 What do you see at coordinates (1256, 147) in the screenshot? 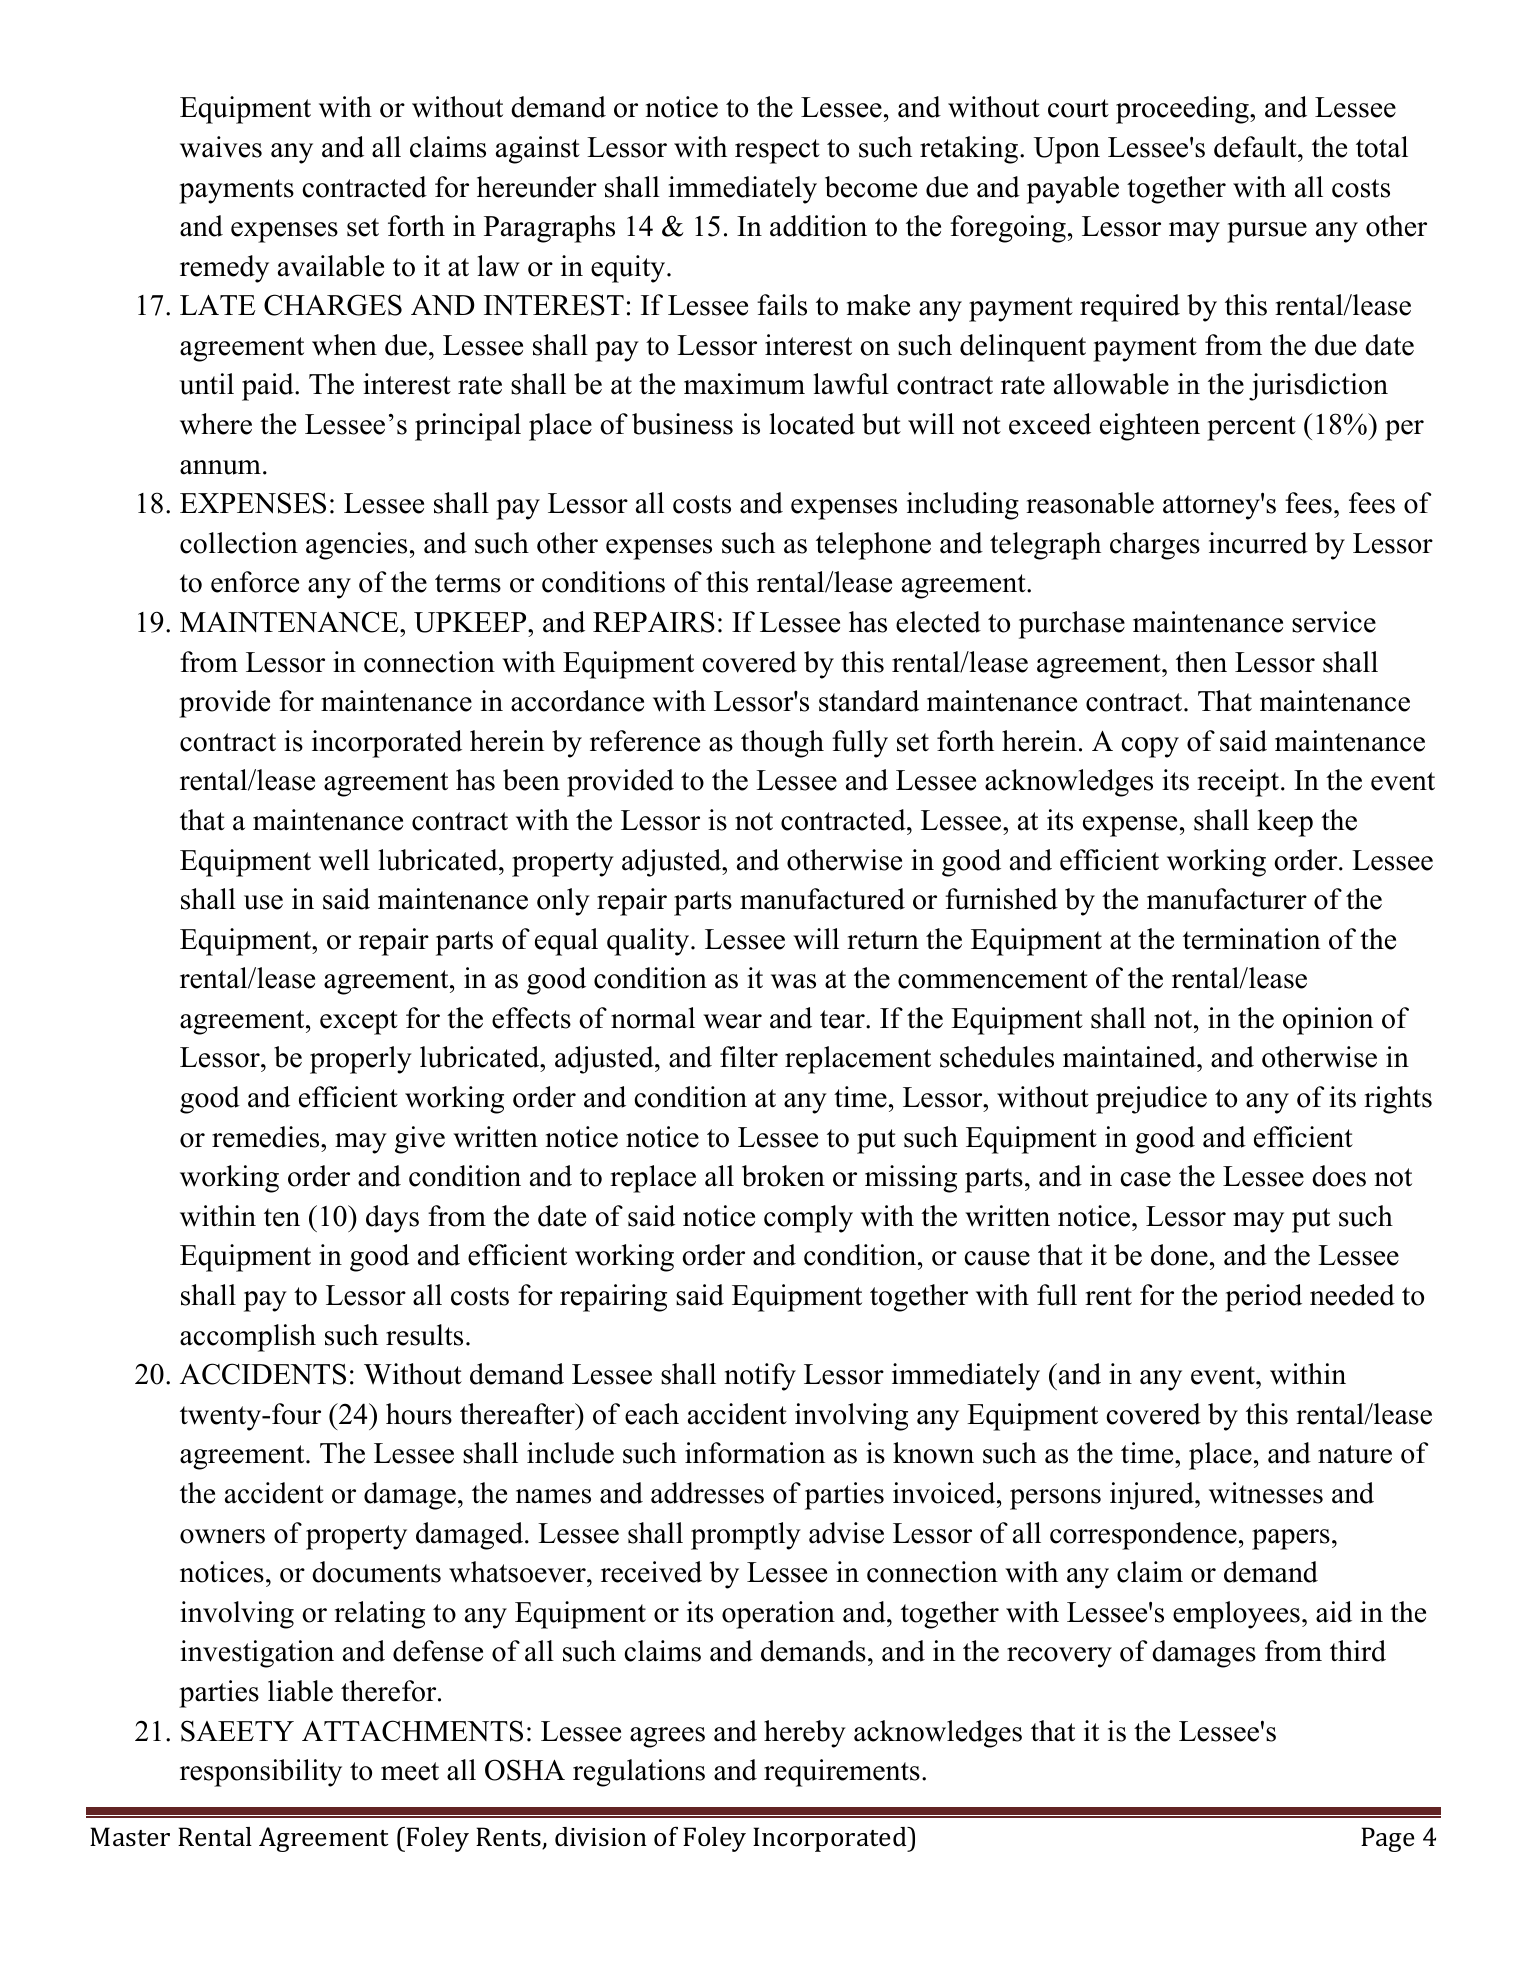
I see `default` at bounding box center [1256, 147].
